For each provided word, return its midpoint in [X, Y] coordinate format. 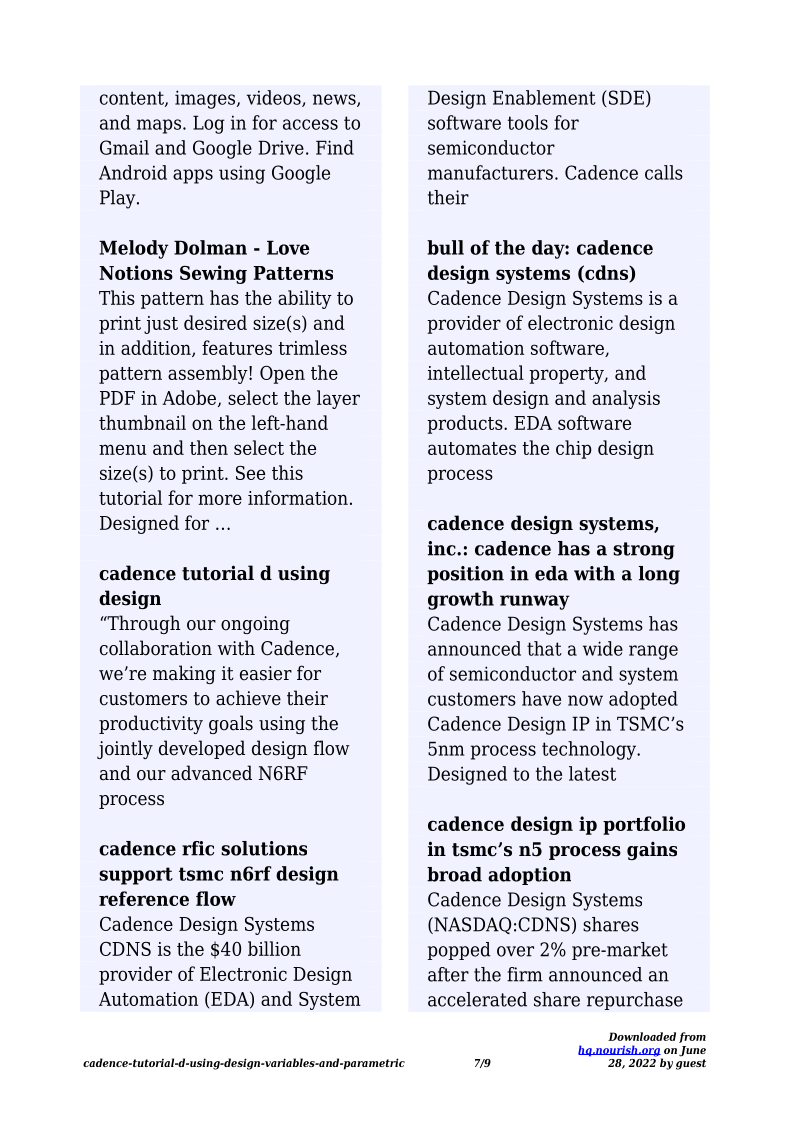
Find [335, 147]
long [659, 575]
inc [443, 548]
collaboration [156, 648]
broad [454, 874]
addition [157, 348]
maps [159, 126]
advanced [211, 773]
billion [274, 948]
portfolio [644, 825]
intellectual [476, 372]
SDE [625, 98]
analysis [626, 399]
